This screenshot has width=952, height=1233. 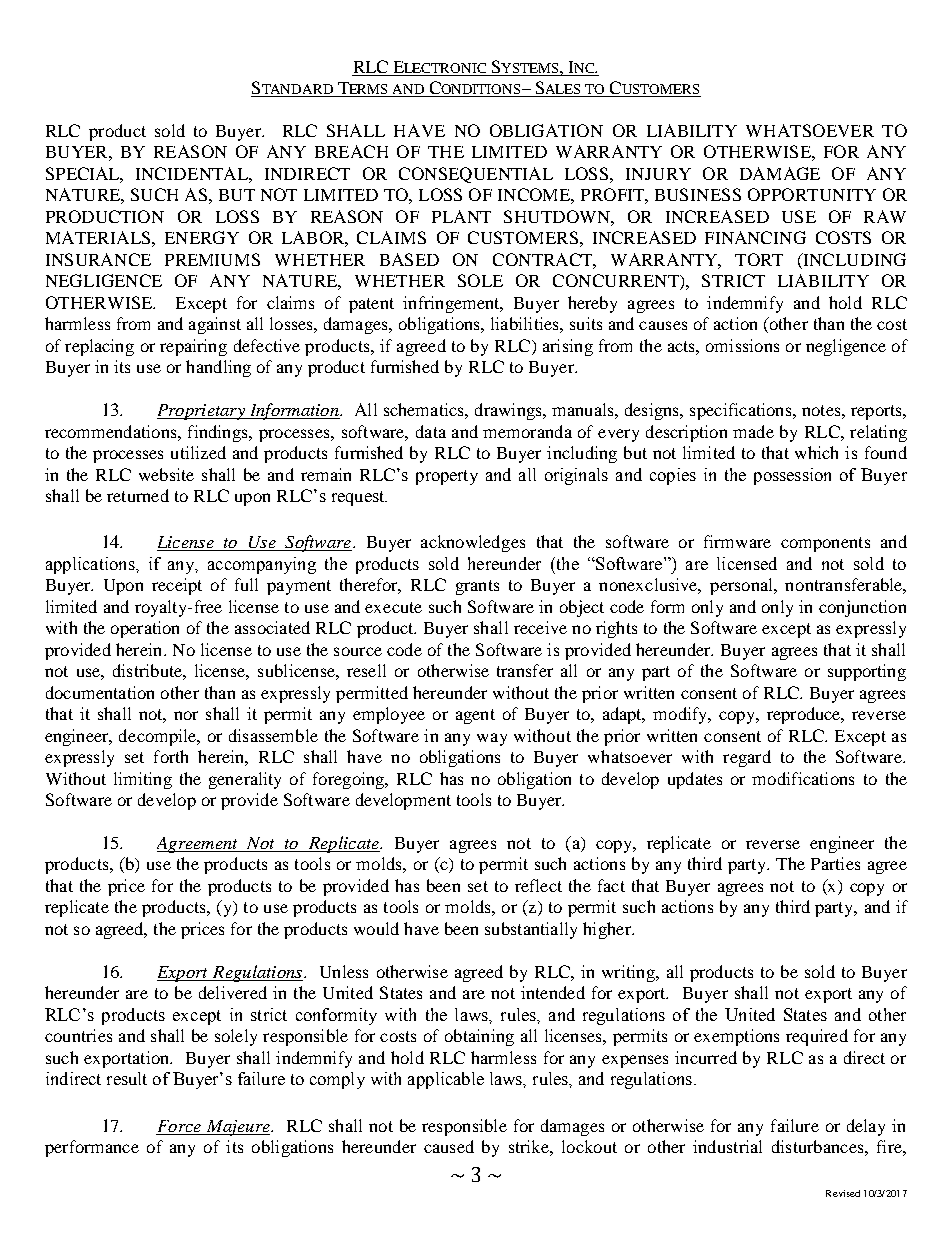 What do you see at coordinates (449, 1146) in the screenshot?
I see `caused` at bounding box center [449, 1146].
